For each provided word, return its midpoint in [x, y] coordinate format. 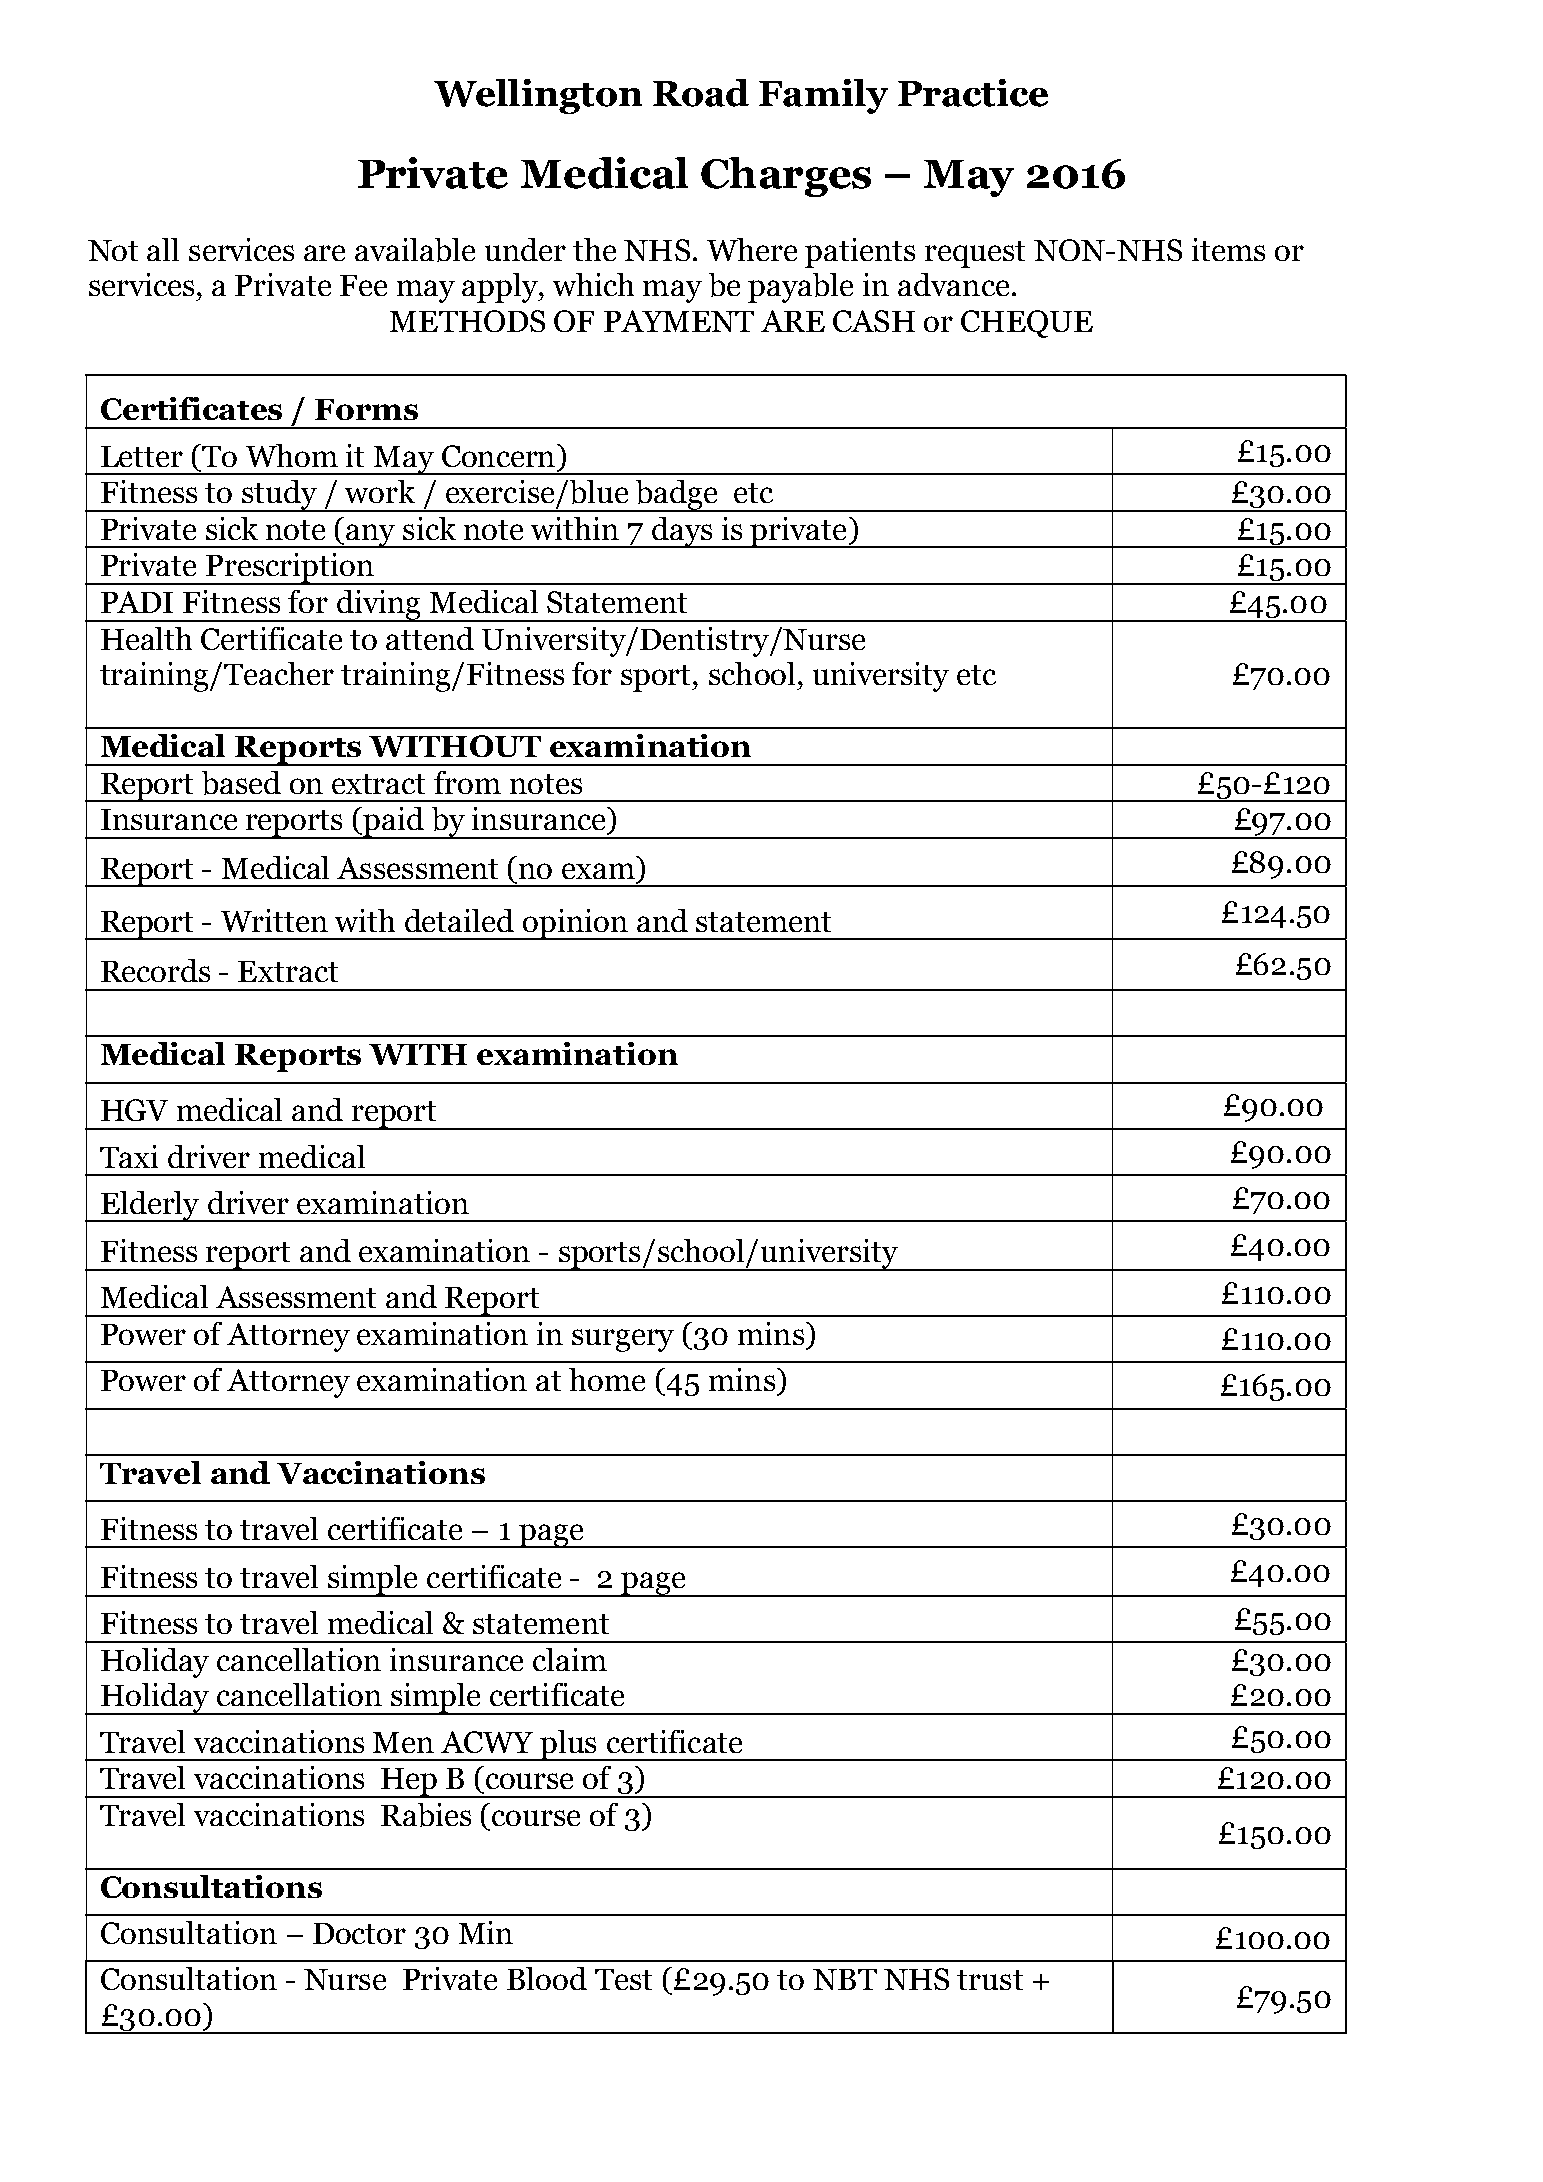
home [607, 1379]
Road [701, 93]
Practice [973, 93]
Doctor [359, 1933]
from [467, 782]
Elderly [150, 1206]
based [241, 783]
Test [623, 1979]
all [163, 249]
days [682, 532]
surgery [623, 1340]
